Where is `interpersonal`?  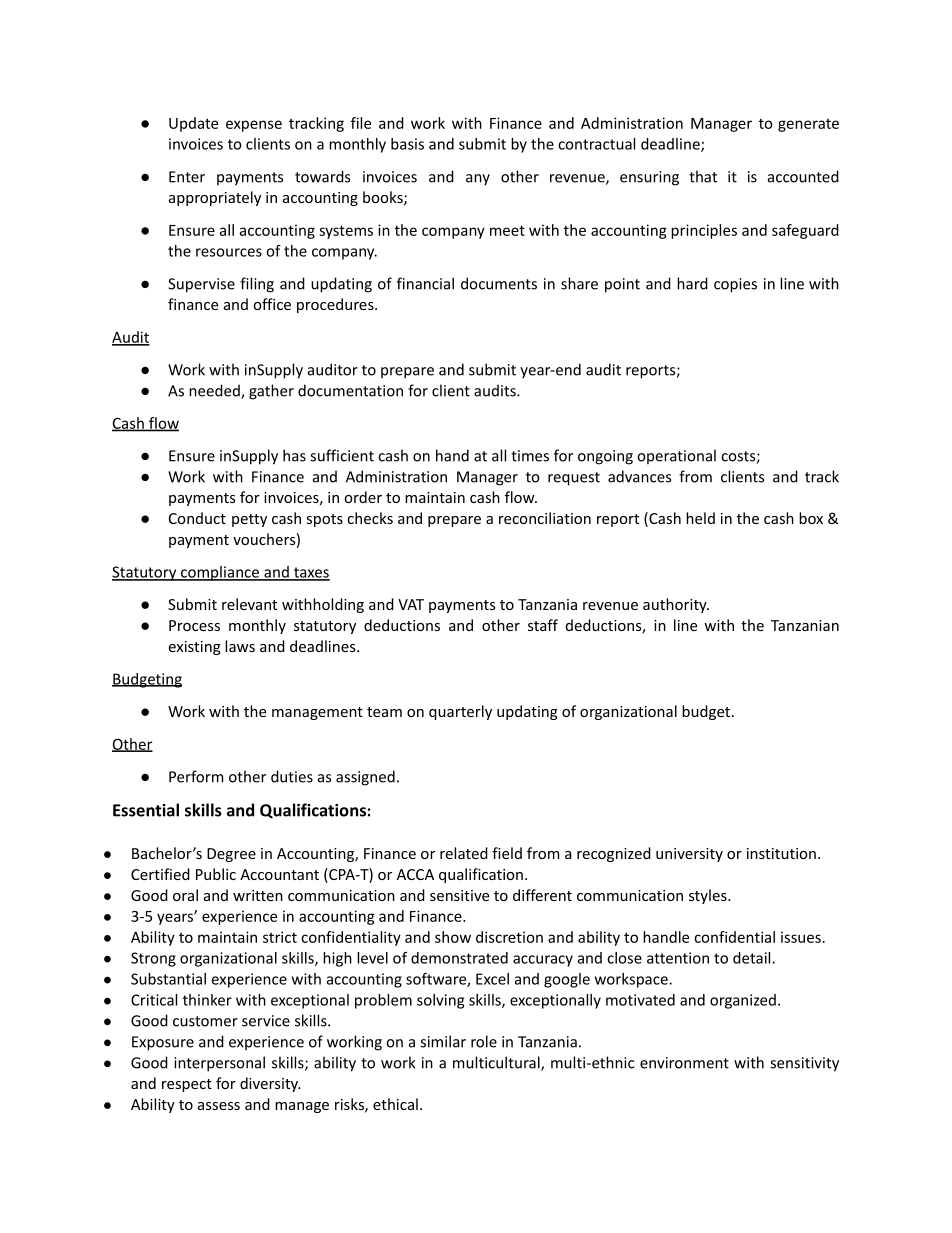 interpersonal is located at coordinates (219, 1064).
